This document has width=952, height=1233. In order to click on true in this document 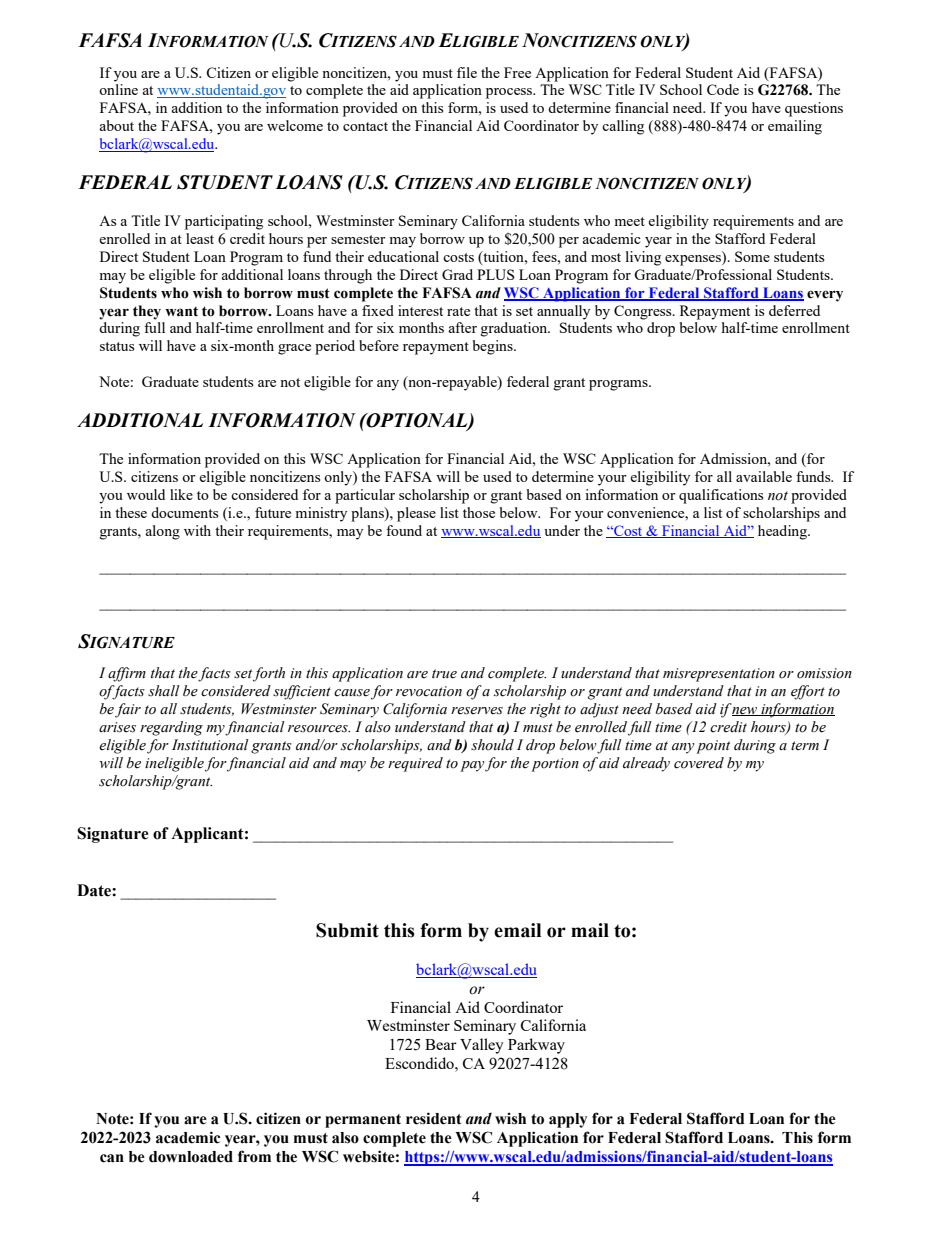, I will do `click(444, 674)`.
